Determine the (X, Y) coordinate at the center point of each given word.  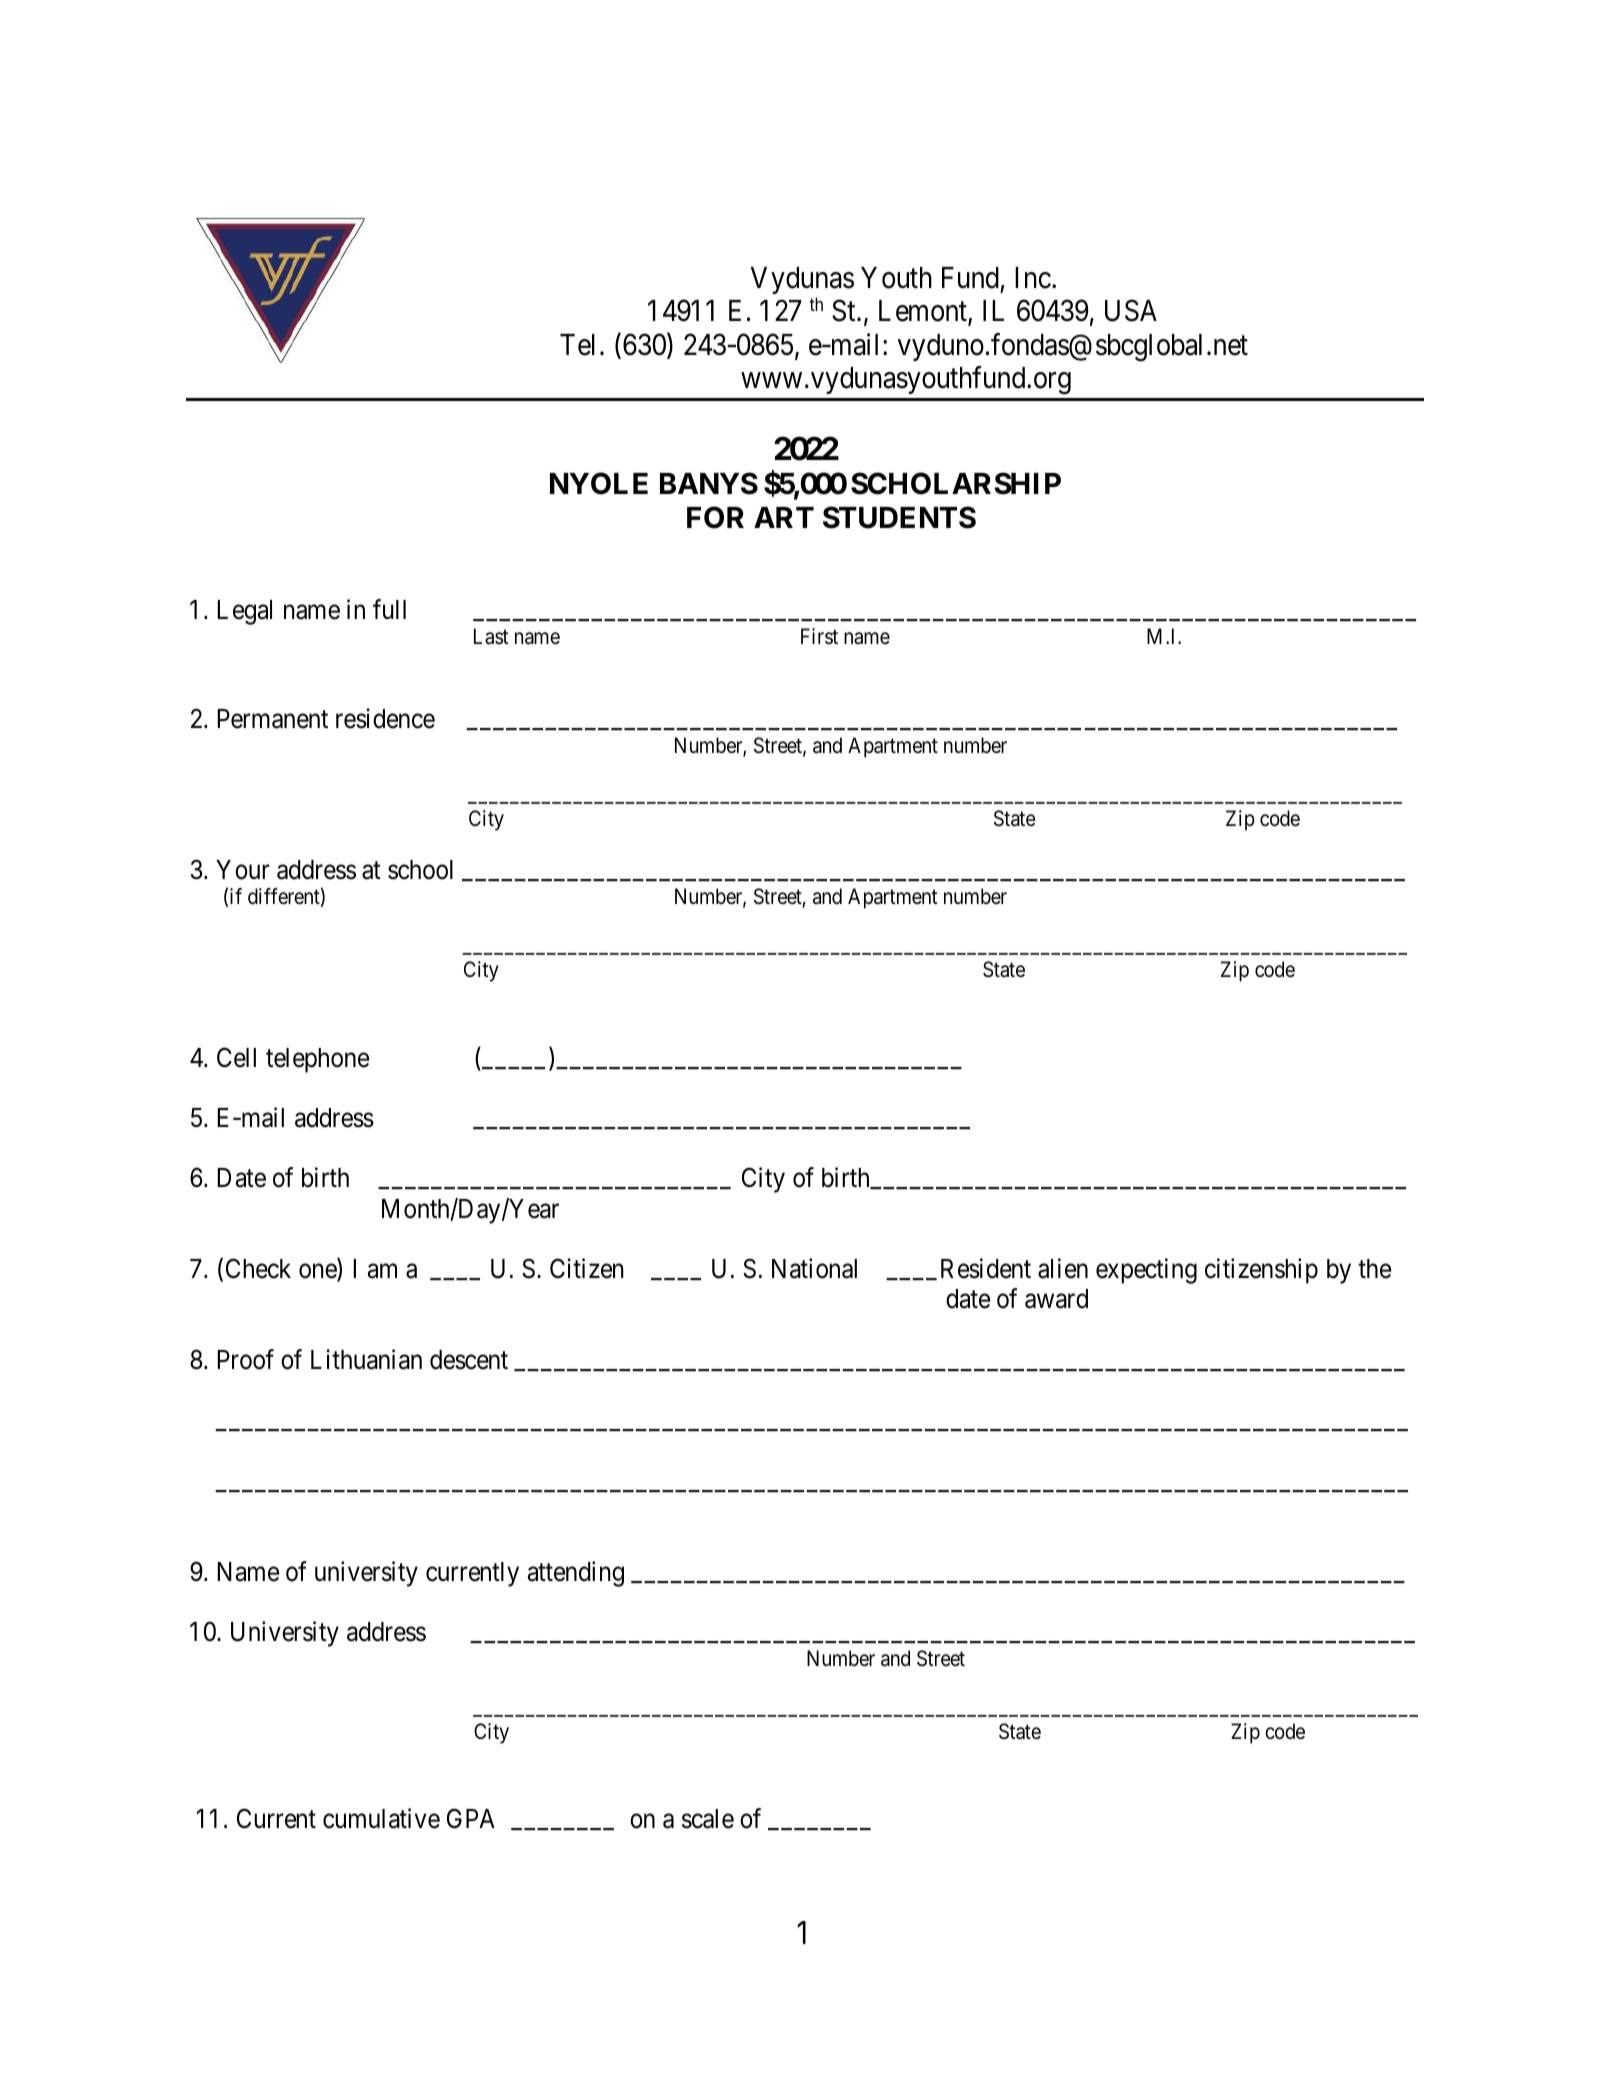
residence (385, 718)
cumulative (381, 1819)
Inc (1033, 278)
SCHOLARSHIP (956, 483)
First (819, 636)
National (814, 1268)
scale (708, 1819)
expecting (1146, 1271)
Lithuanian (366, 1359)
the (1374, 1269)
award (1056, 1299)
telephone (317, 1060)
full (389, 609)
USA (1131, 311)
